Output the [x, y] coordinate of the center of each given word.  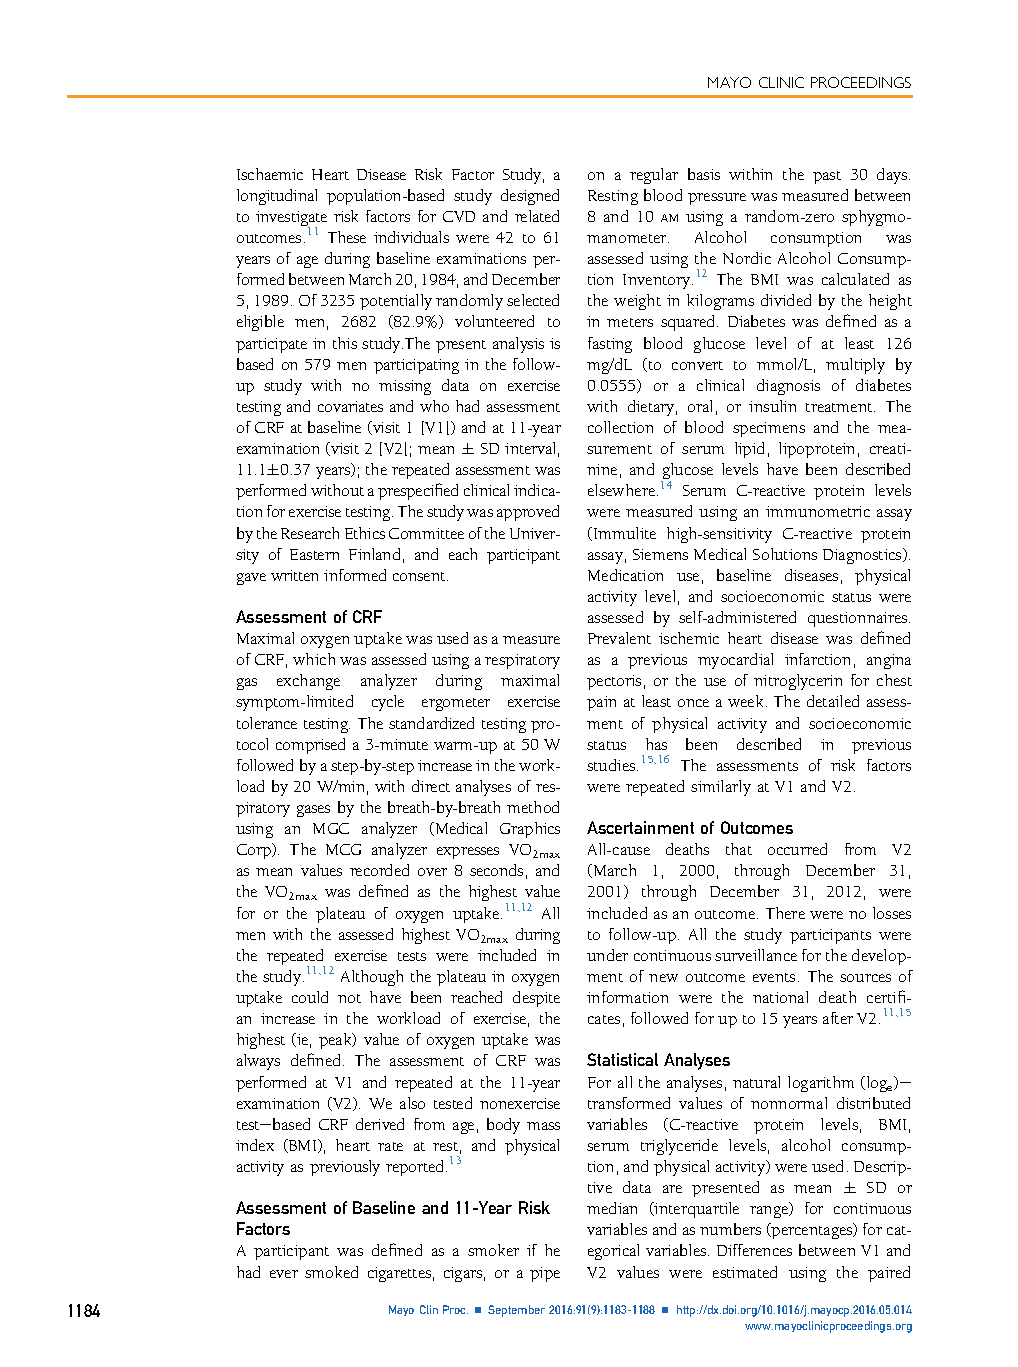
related [537, 216]
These [347, 237]
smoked [331, 1272]
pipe [545, 1274]
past [827, 177]
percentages [812, 1231]
